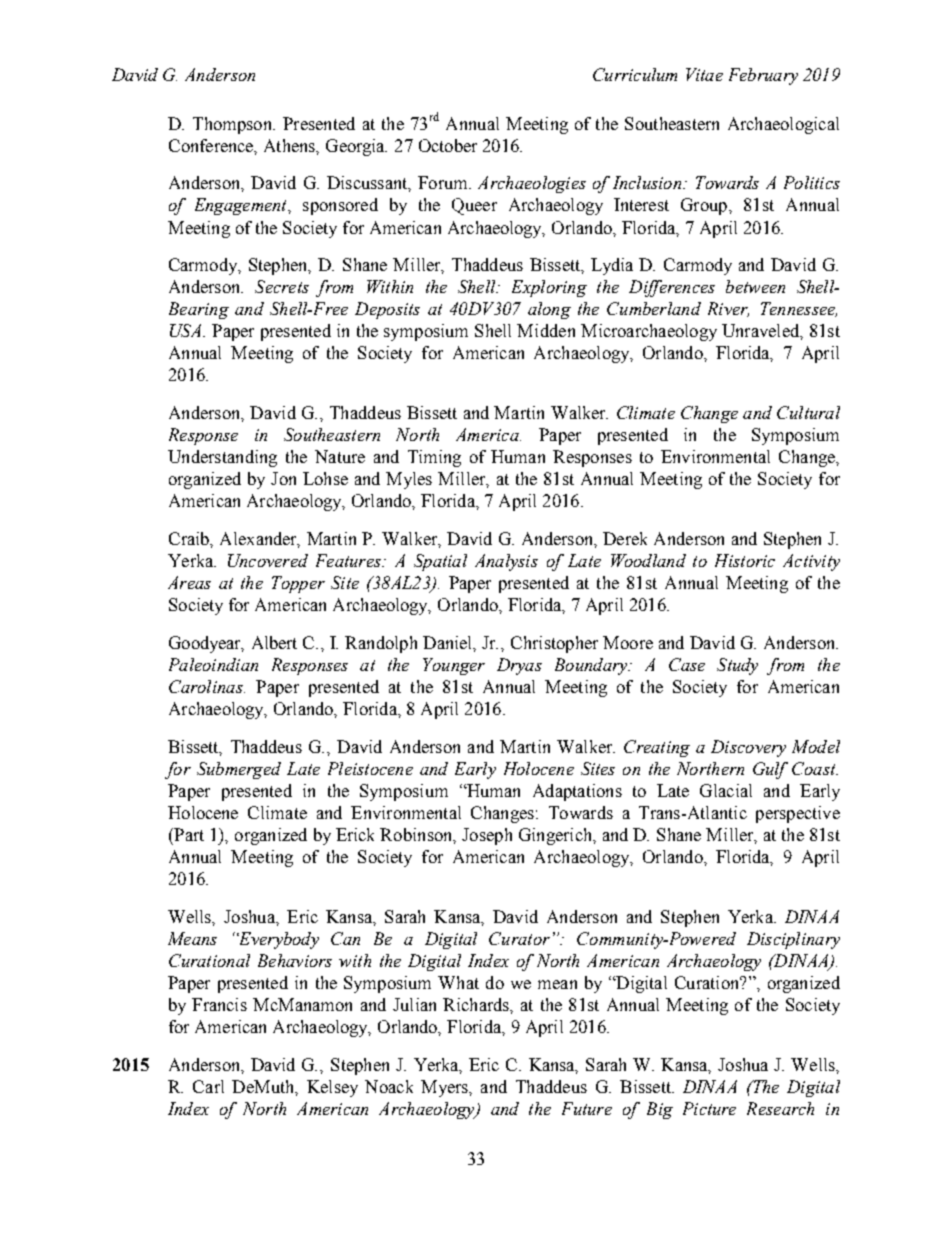 The width and height of the image is (952, 1233). What do you see at coordinates (506, 562) in the image?
I see `Analysis` at bounding box center [506, 562].
